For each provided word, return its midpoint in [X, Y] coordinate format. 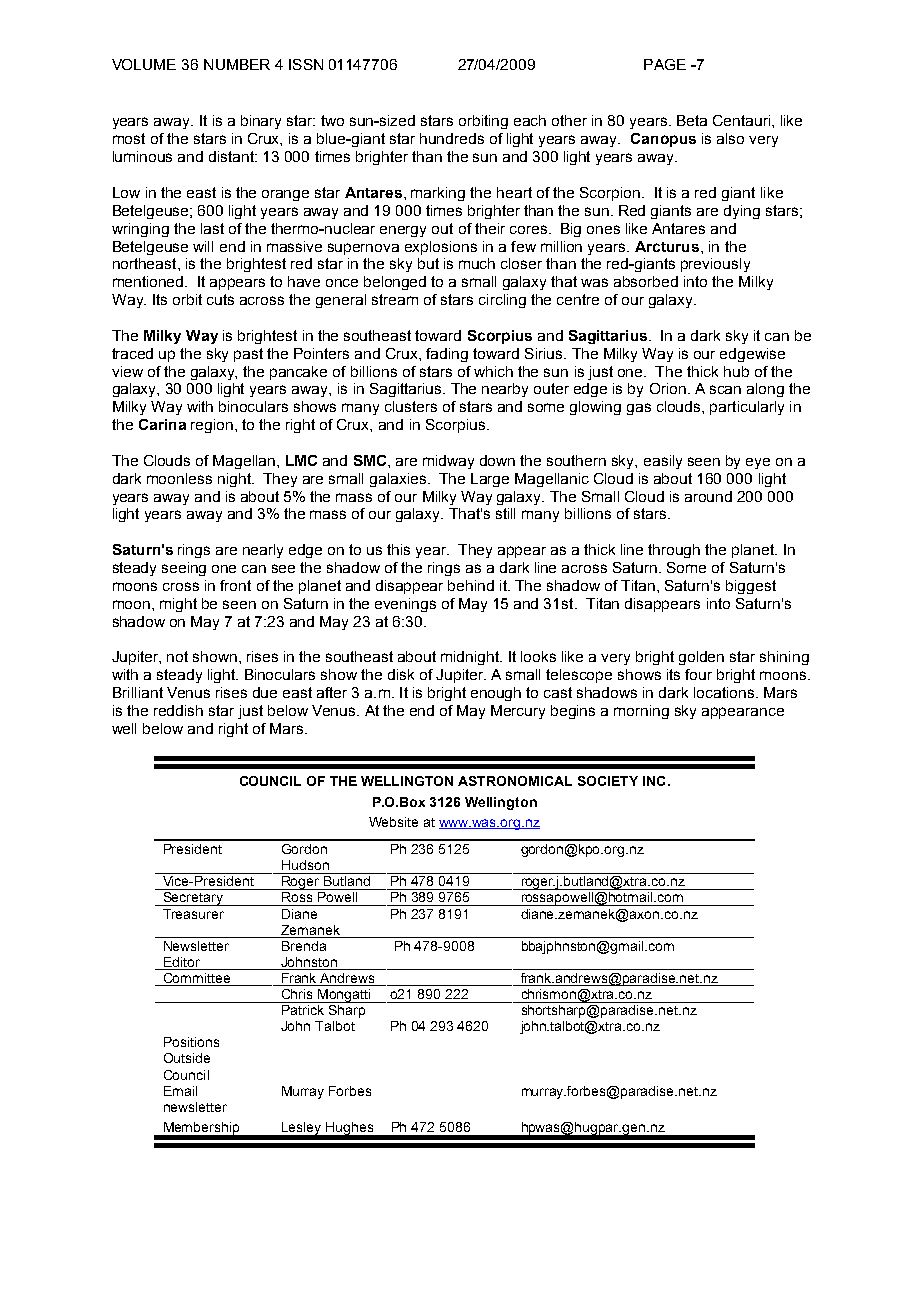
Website [393, 822]
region [212, 426]
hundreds [452, 138]
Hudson [305, 865]
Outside [187, 1058]
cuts [220, 299]
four [698, 674]
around [708, 496]
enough [496, 694]
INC [654, 781]
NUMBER [237, 64]
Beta [692, 120]
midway [448, 462]
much [477, 263]
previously [715, 265]
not [177, 656]
